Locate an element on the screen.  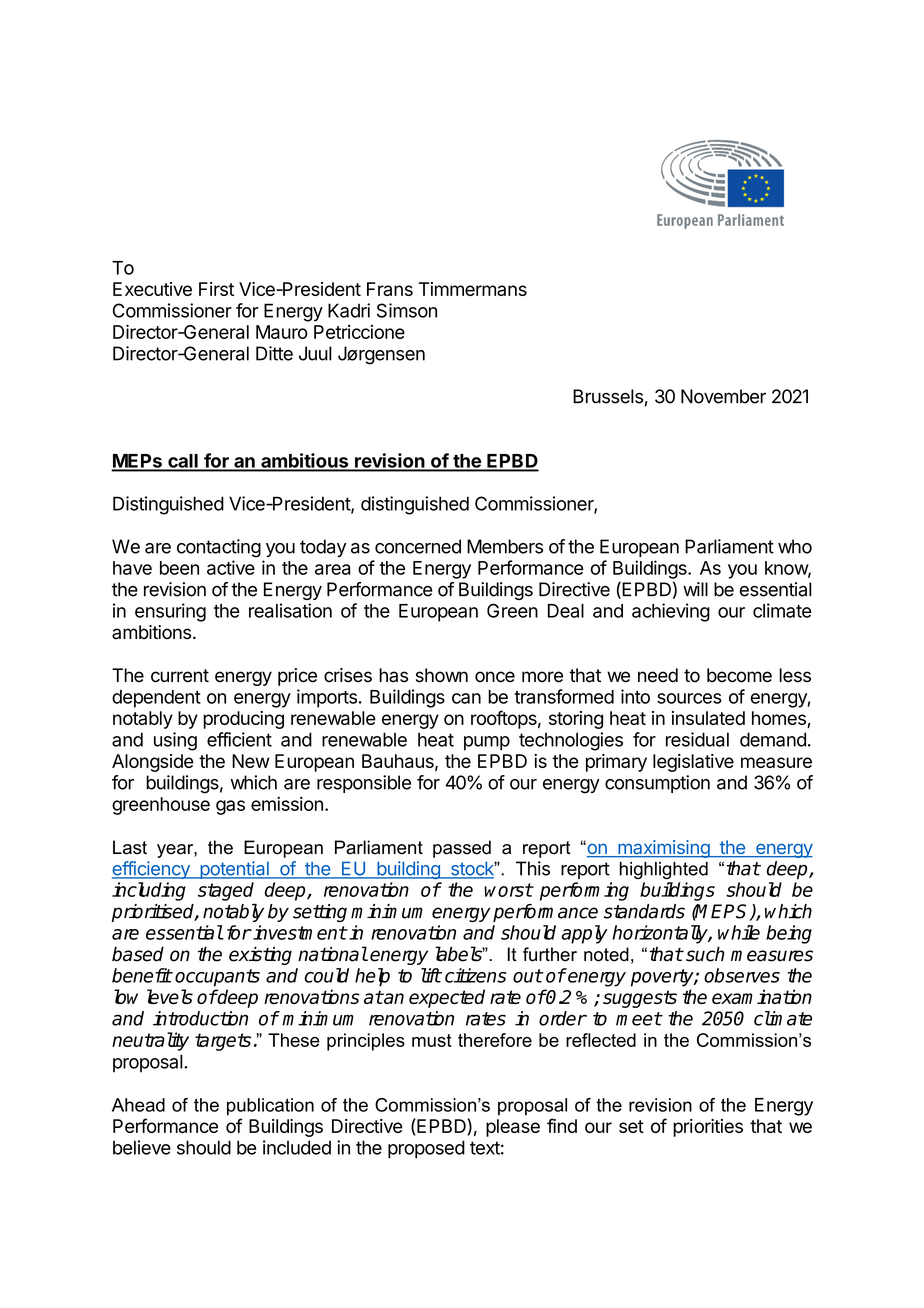
proposed is located at coordinates (426, 1149).
